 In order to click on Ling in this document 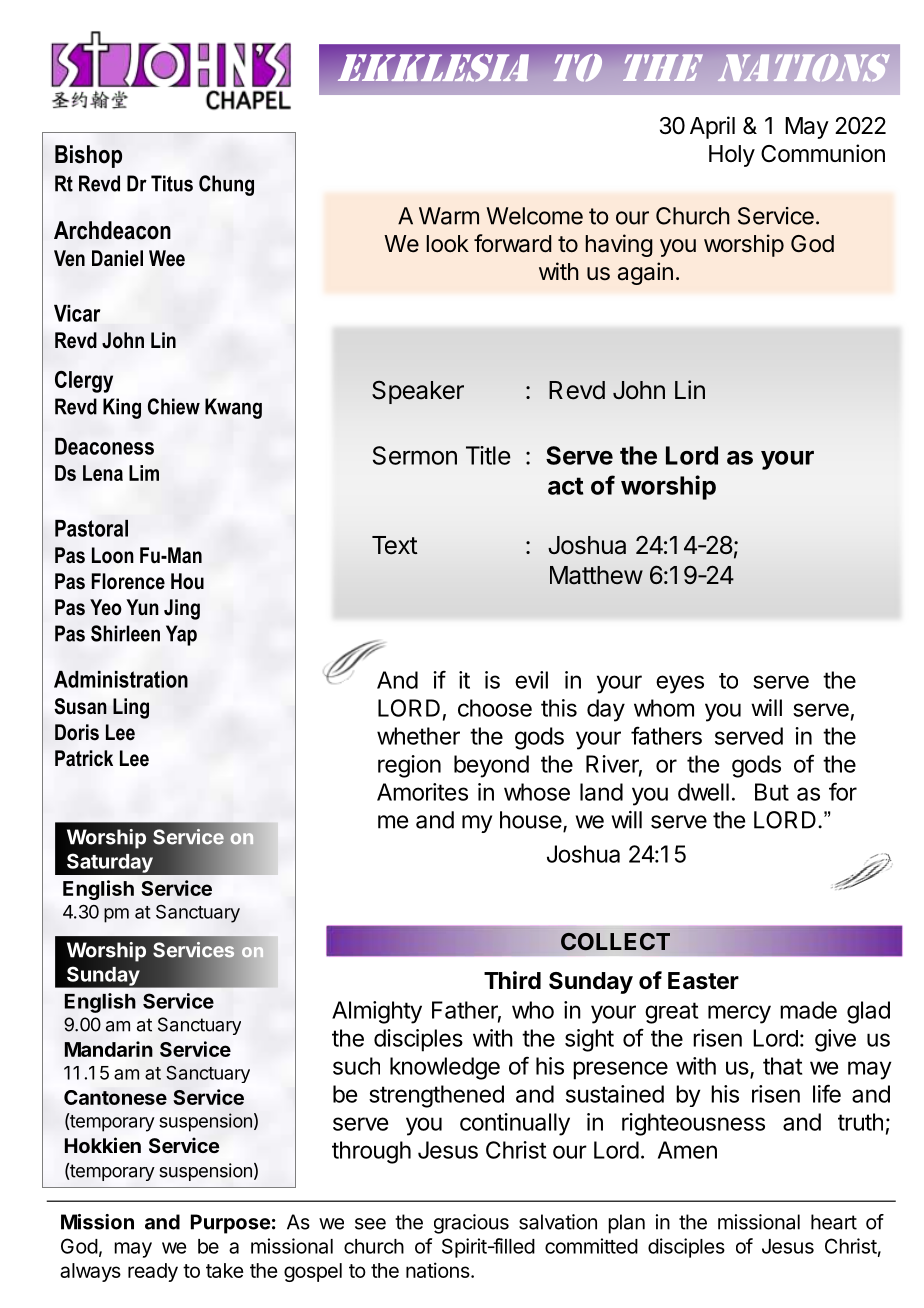, I will do `click(131, 708)`.
